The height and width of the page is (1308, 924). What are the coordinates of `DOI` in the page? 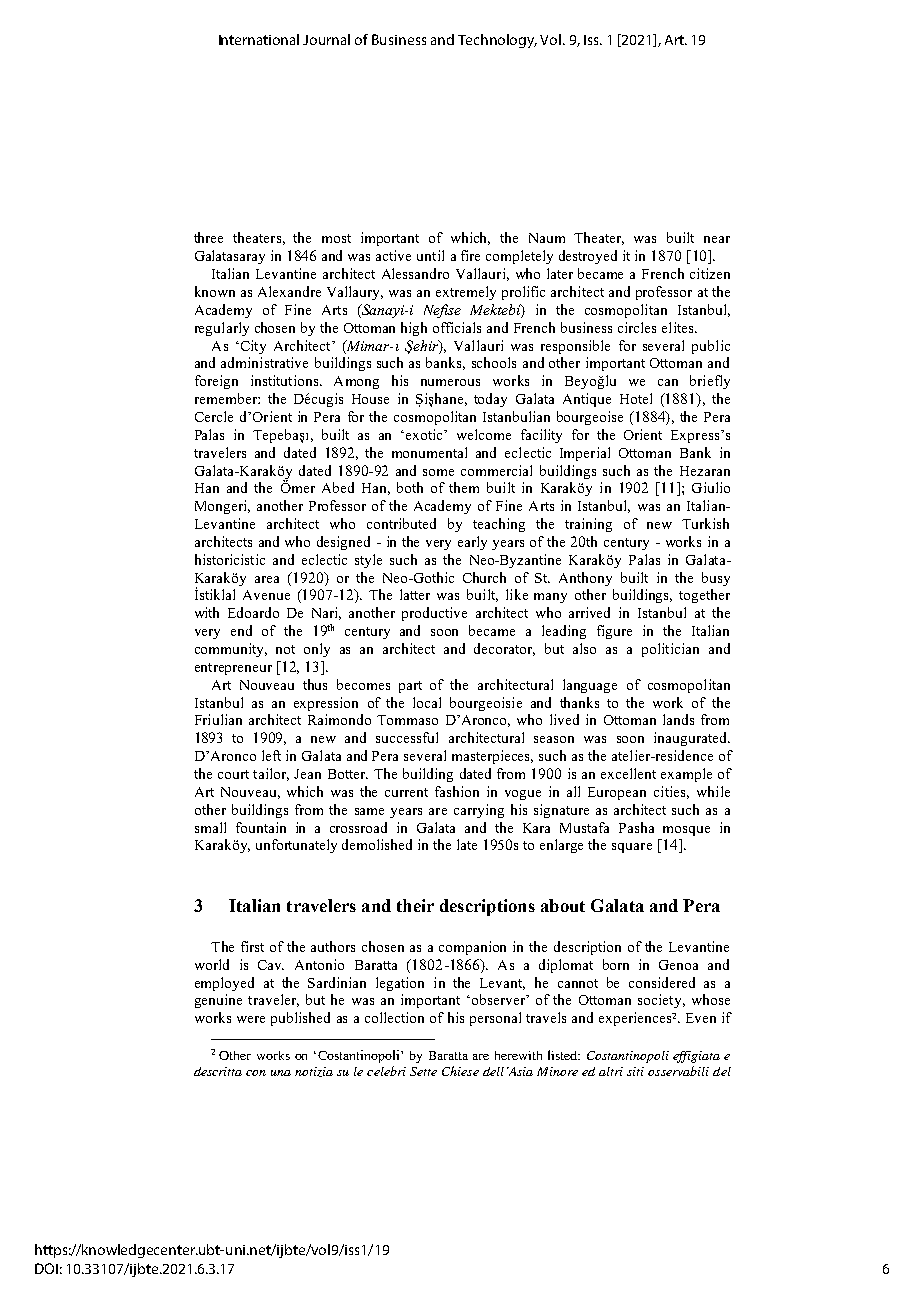 It's located at (46, 1268).
